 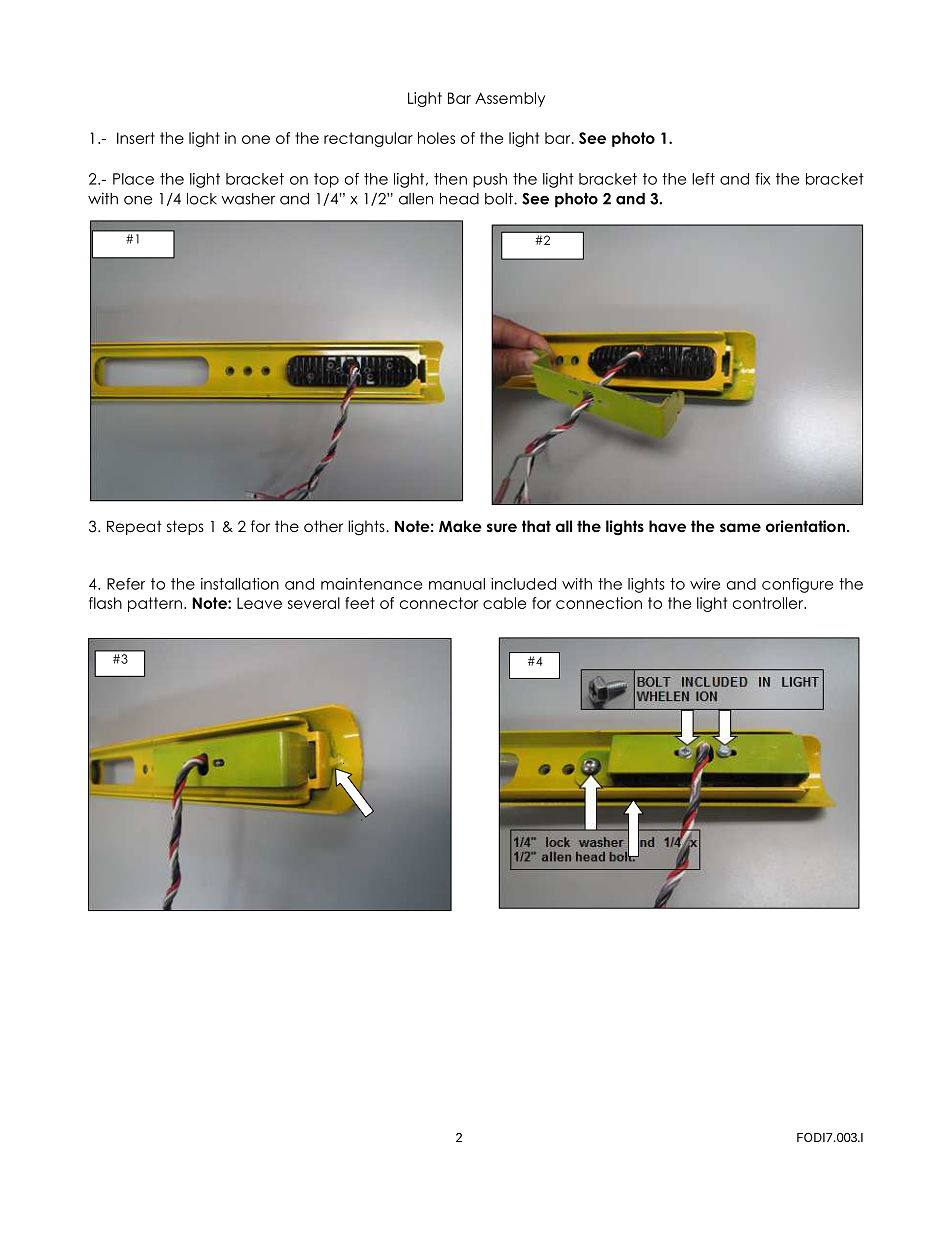 I want to click on installation, so click(x=240, y=584).
